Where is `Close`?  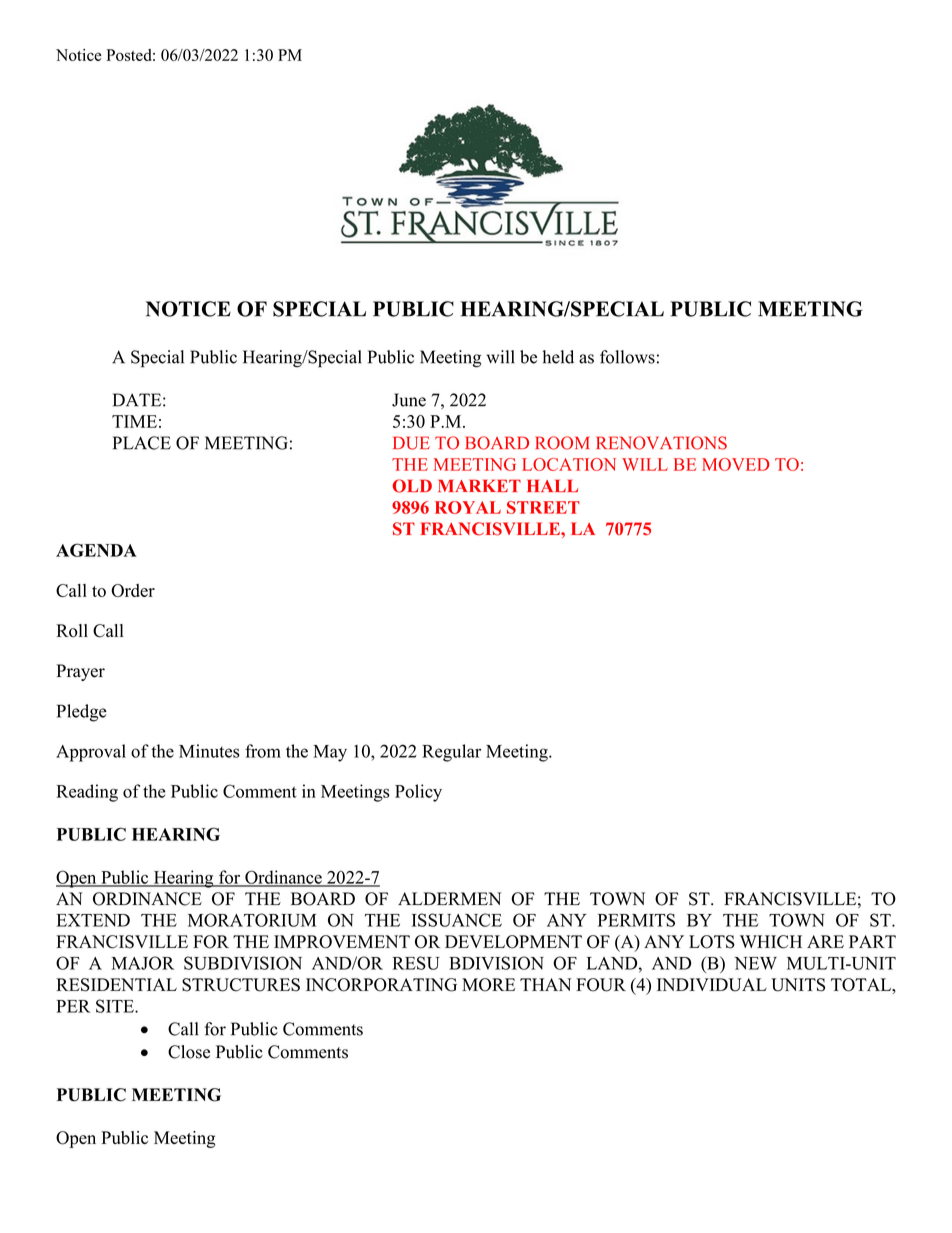 Close is located at coordinates (189, 1052).
